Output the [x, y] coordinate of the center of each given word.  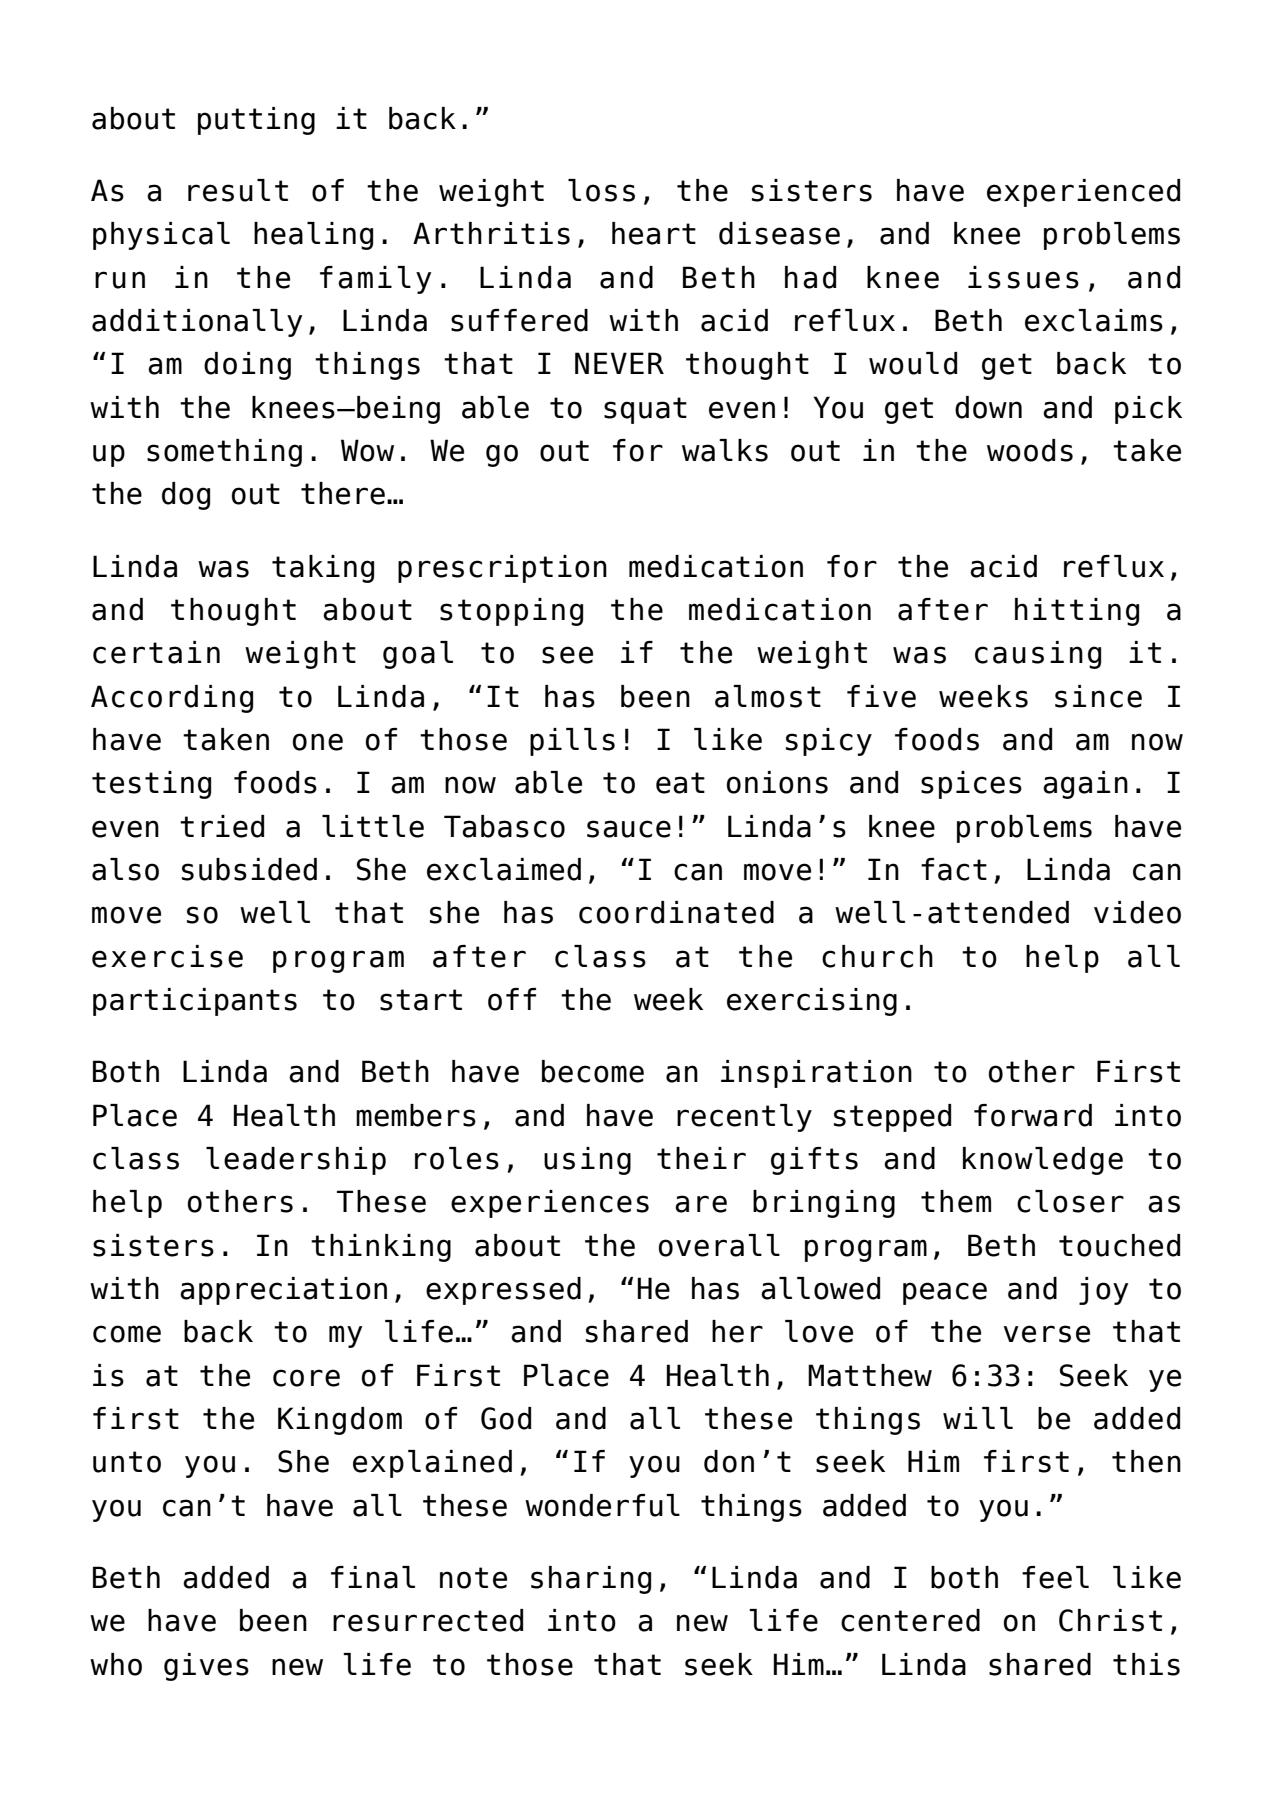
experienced [1083, 193]
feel [1055, 1577]
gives [206, 1667]
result [238, 190]
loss [601, 190]
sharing [591, 1580]
